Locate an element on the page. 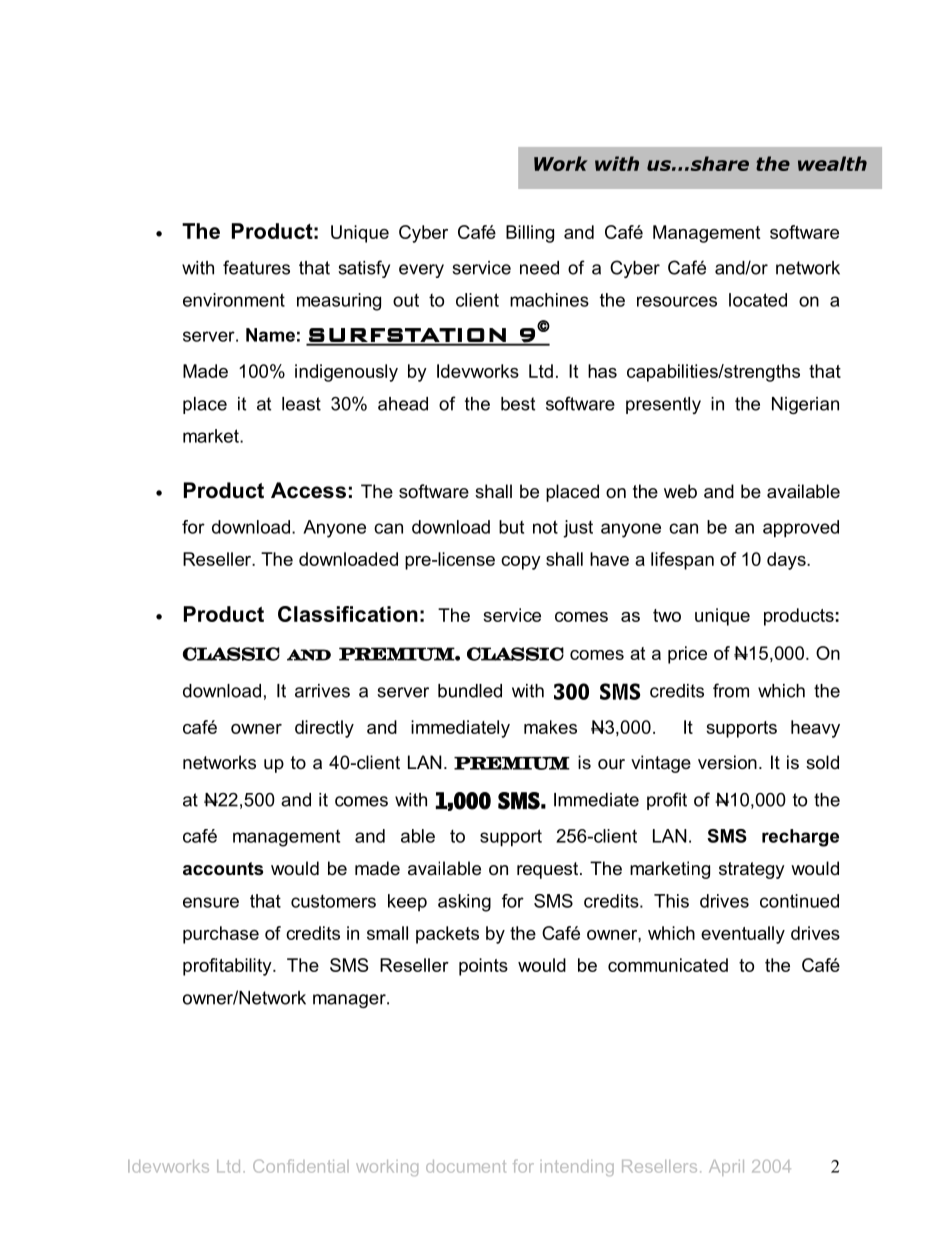  best is located at coordinates (518, 404).
